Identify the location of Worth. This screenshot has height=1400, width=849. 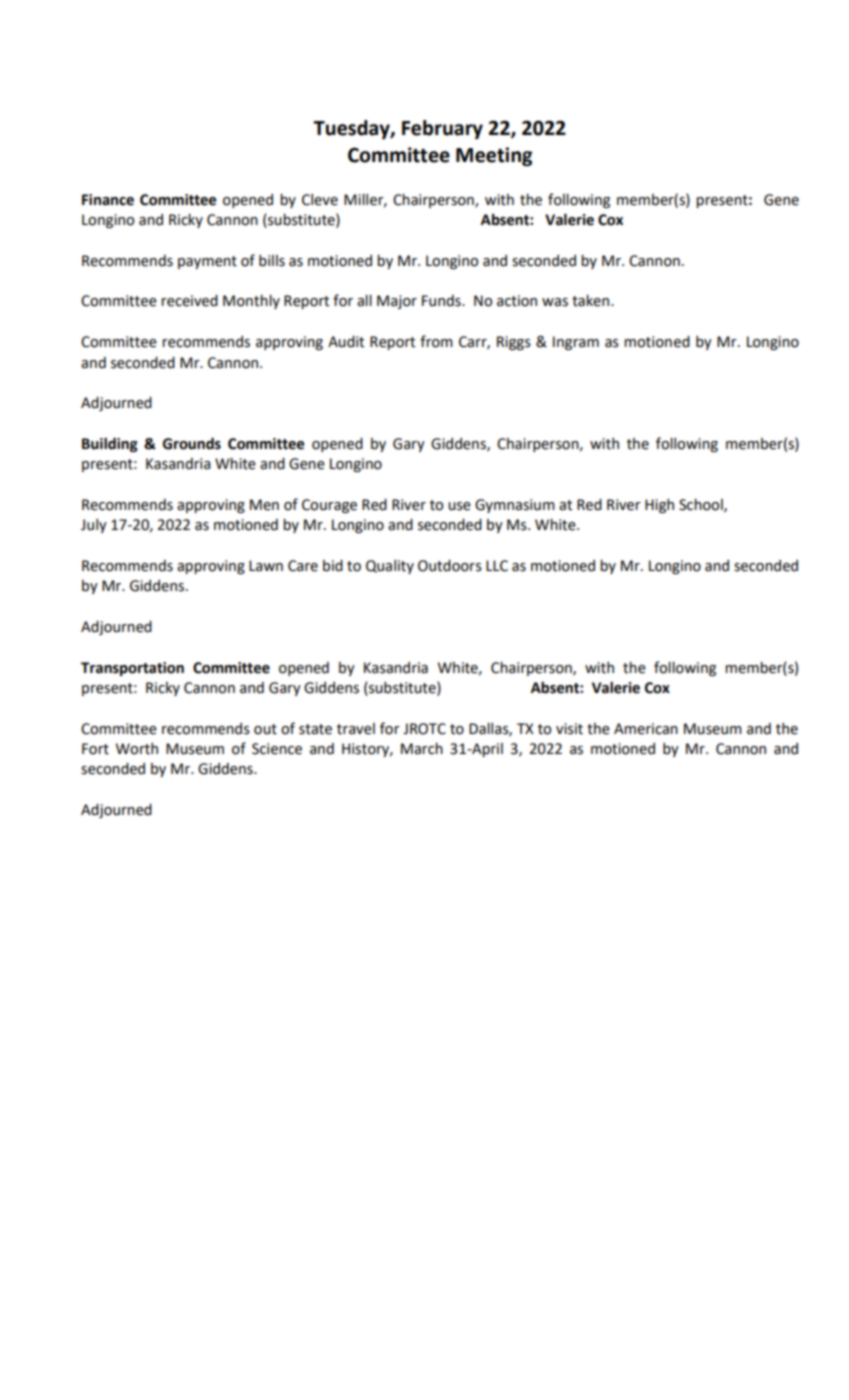
(137, 749).
